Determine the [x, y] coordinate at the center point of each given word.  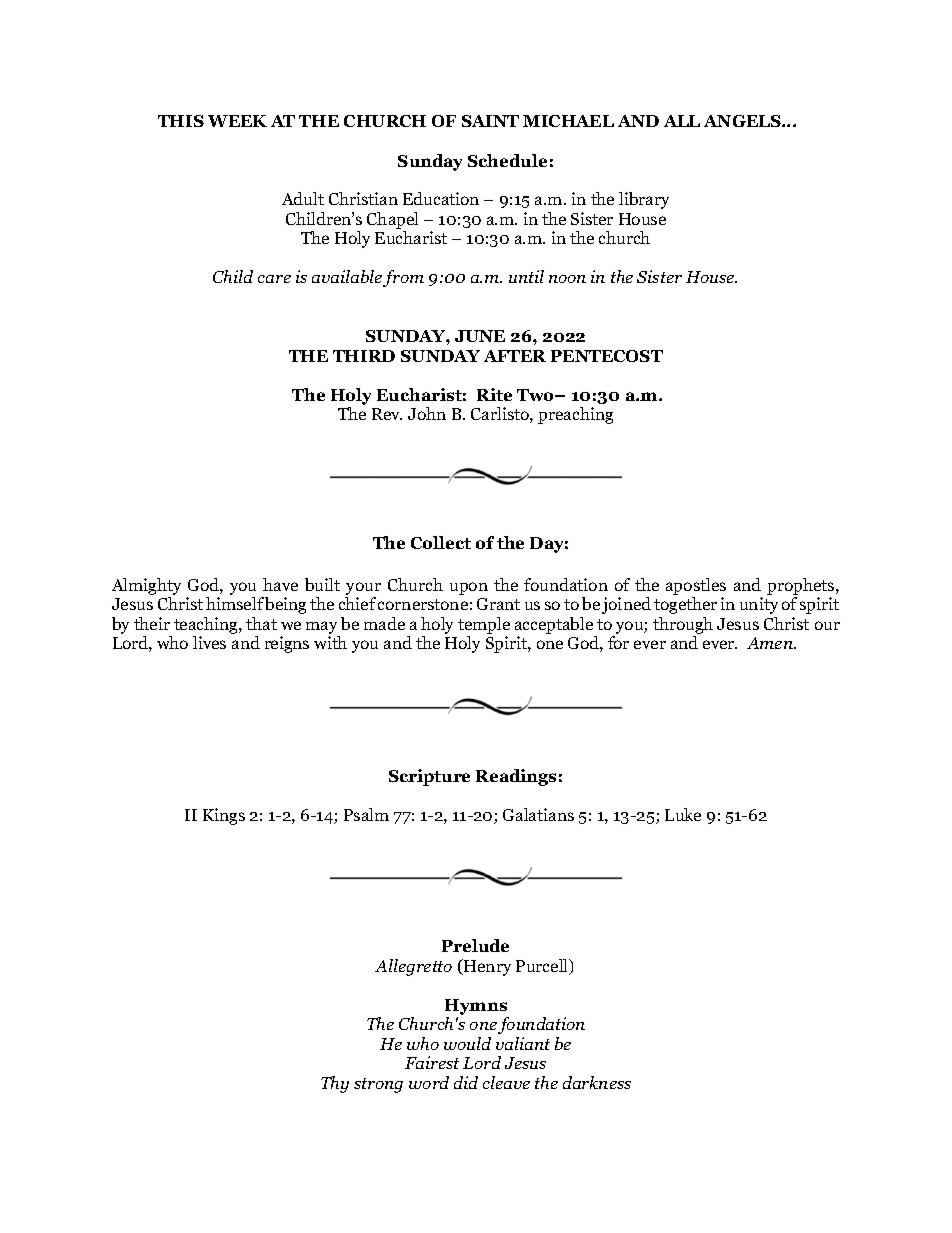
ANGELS [743, 121]
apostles [696, 586]
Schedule [507, 160]
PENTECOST [607, 356]
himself [235, 603]
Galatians [538, 814]
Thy [335, 1084]
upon [469, 588]
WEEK [237, 121]
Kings [224, 816]
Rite [494, 394]
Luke [683, 814]
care [274, 279]
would [467, 1043]
